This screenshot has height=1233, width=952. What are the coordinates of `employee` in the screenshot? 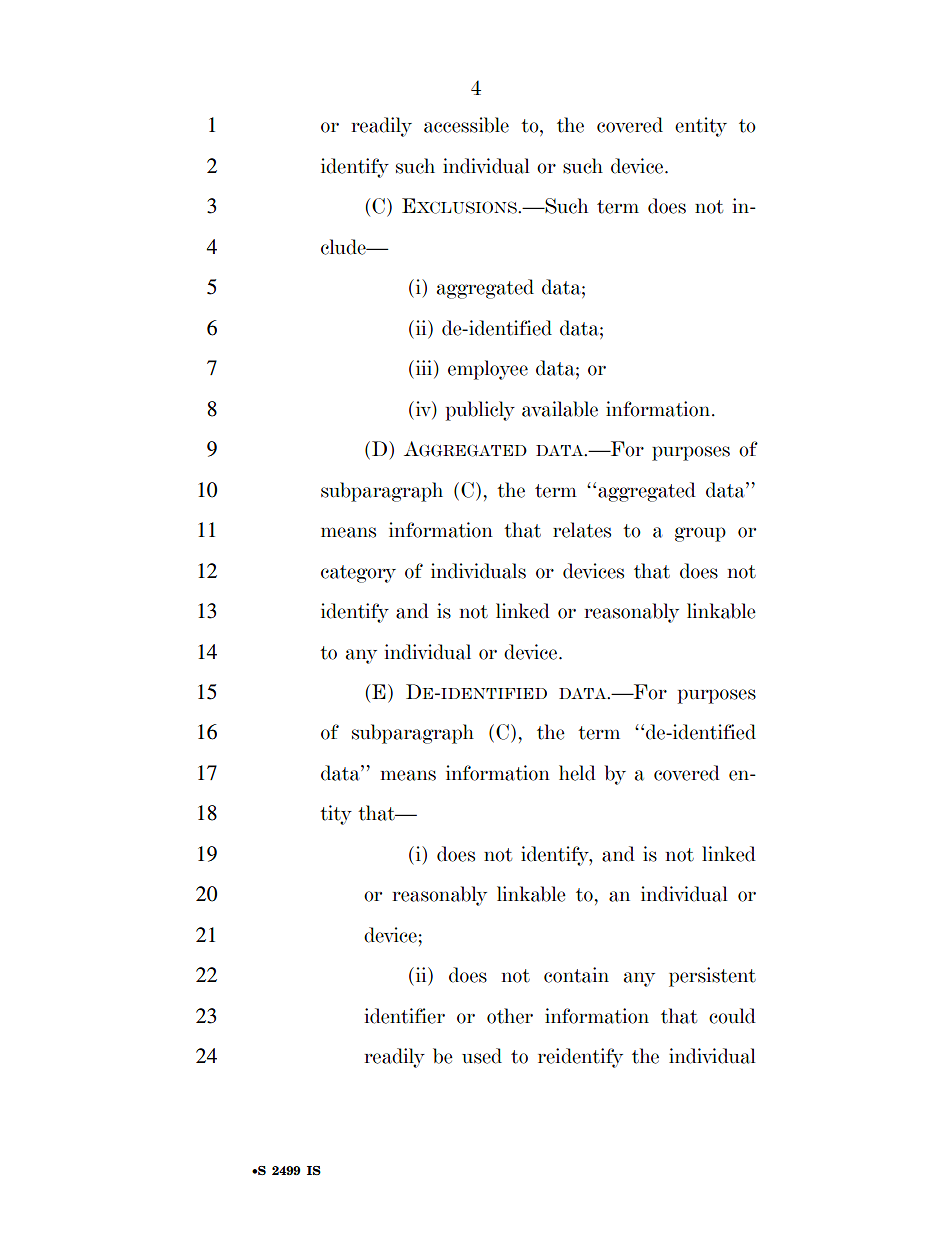 It's located at (488, 370).
